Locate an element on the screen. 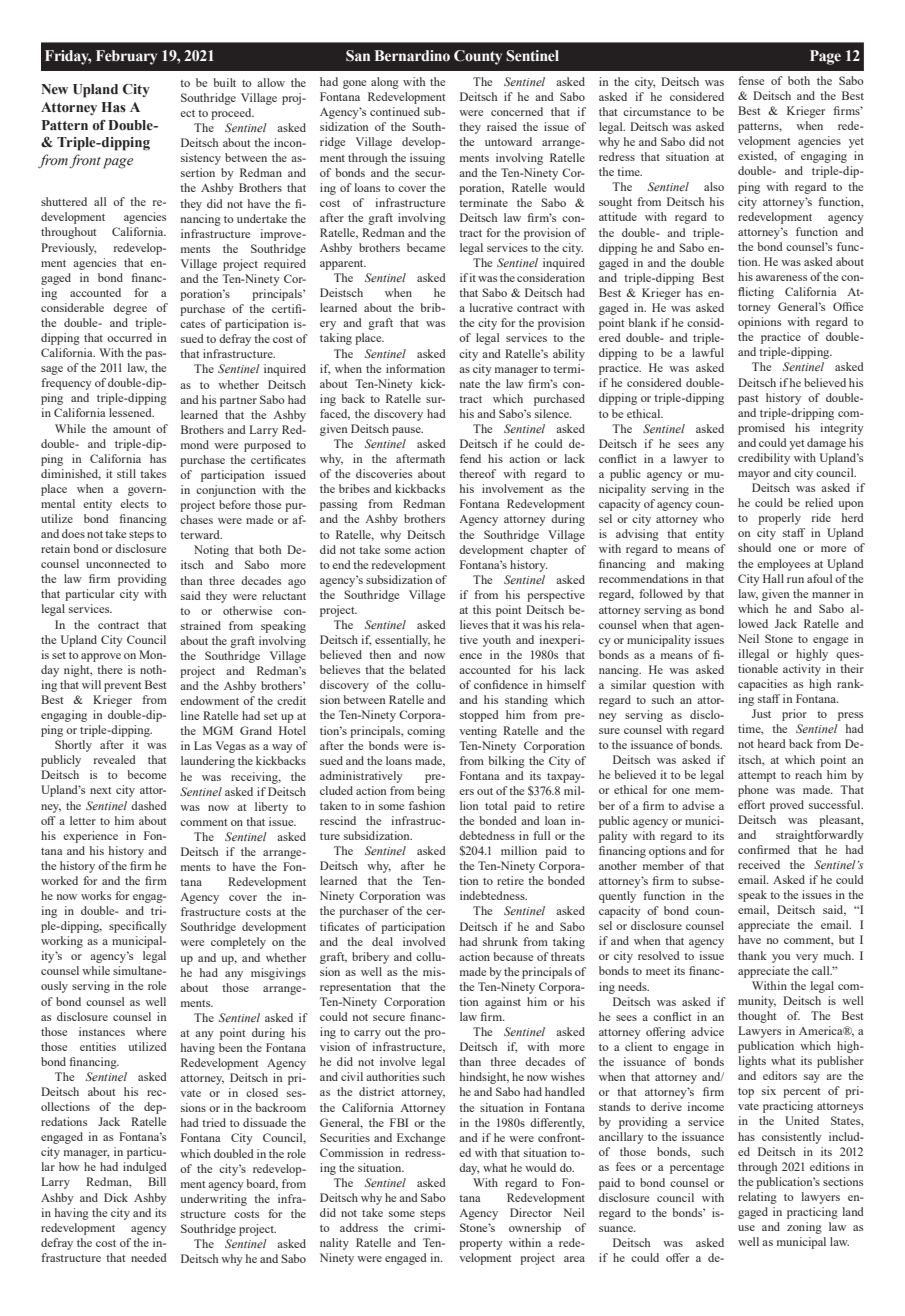 This screenshot has height=1316, width=905. attempt is located at coordinates (757, 777).
